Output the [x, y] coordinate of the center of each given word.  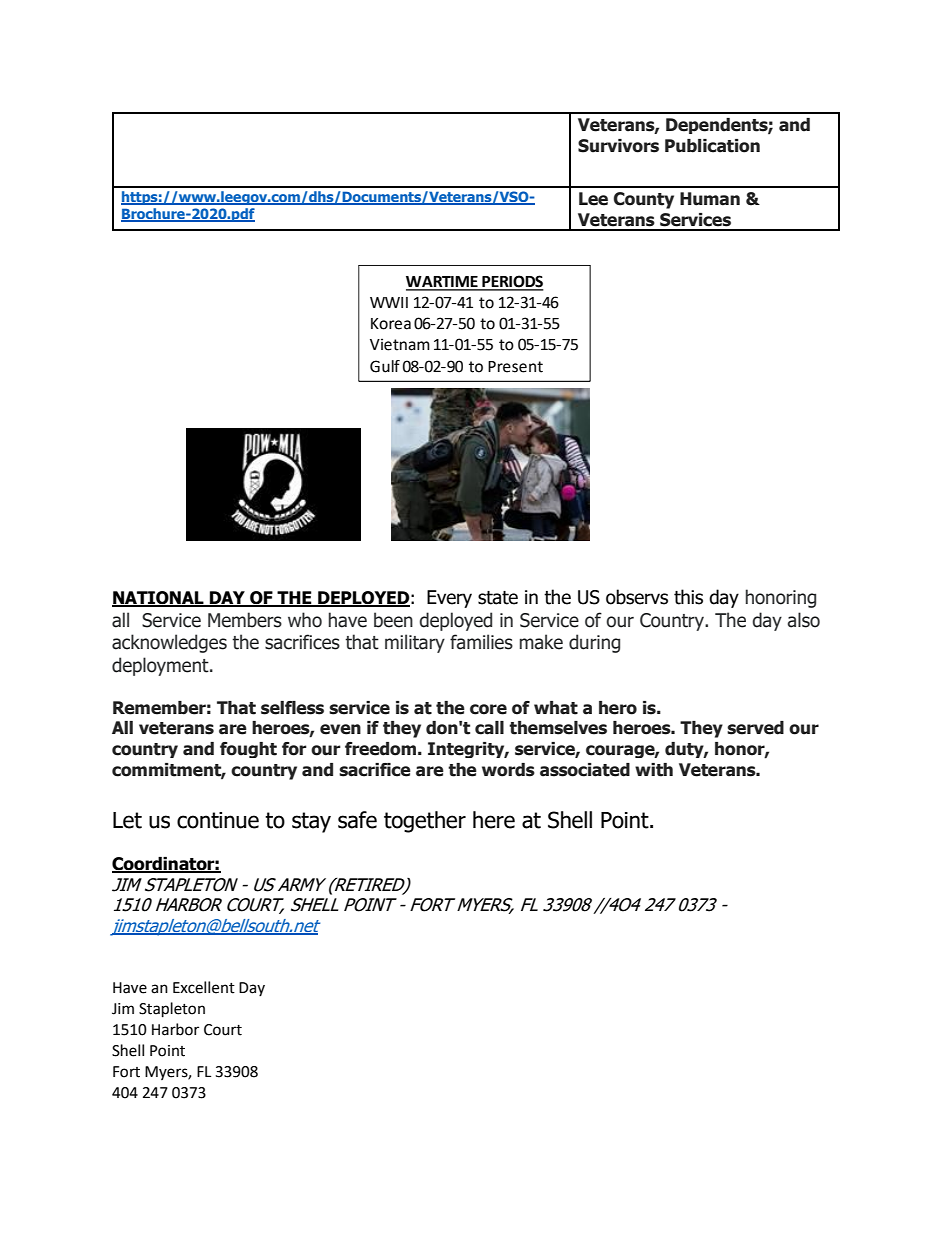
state [498, 598]
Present [515, 367]
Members [245, 620]
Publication [712, 146]
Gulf [385, 366]
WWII [389, 302]
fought [248, 750]
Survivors [618, 146]
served [755, 728]
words [508, 770]
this [688, 597]
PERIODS [512, 282]
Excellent [204, 987]
